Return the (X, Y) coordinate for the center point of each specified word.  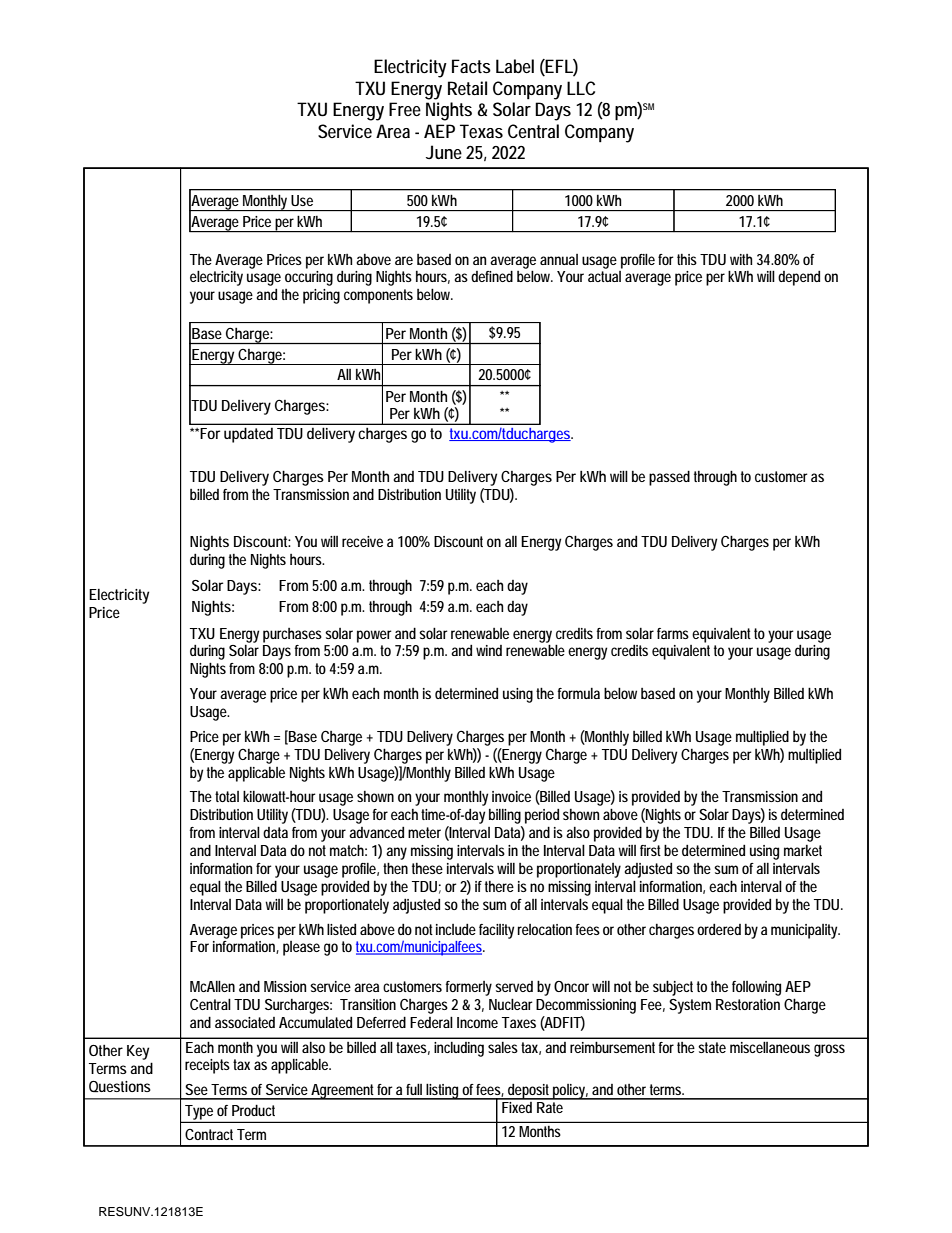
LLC (581, 88)
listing (443, 1092)
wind (489, 650)
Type (199, 1113)
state (712, 1047)
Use (302, 200)
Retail (467, 88)
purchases (292, 635)
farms (673, 633)
